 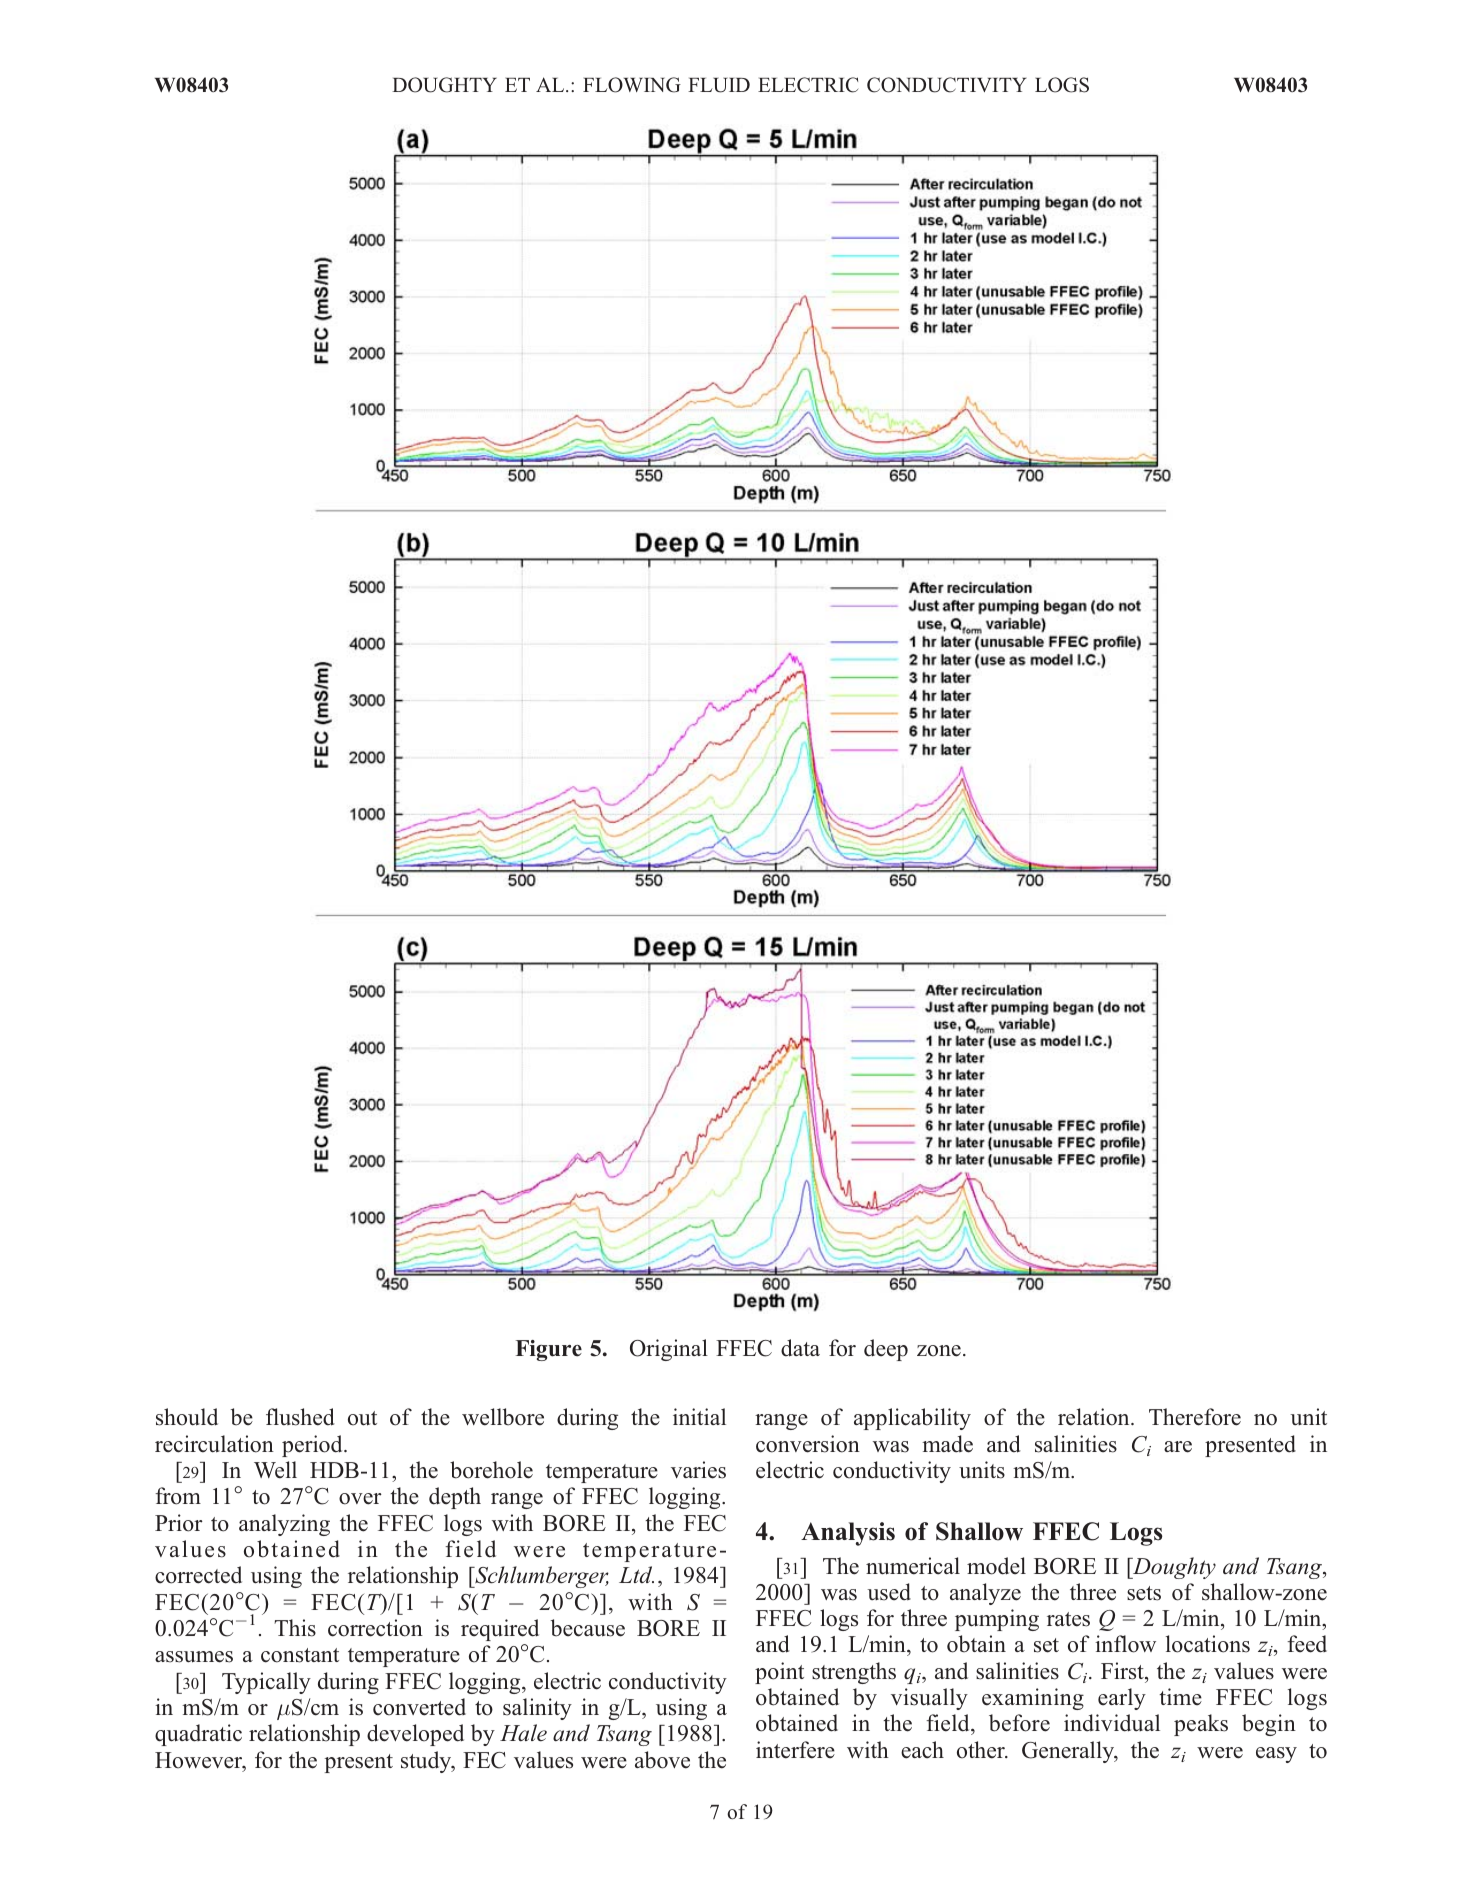 What do you see at coordinates (632, 85) in the screenshot?
I see `FLOWING` at bounding box center [632, 85].
